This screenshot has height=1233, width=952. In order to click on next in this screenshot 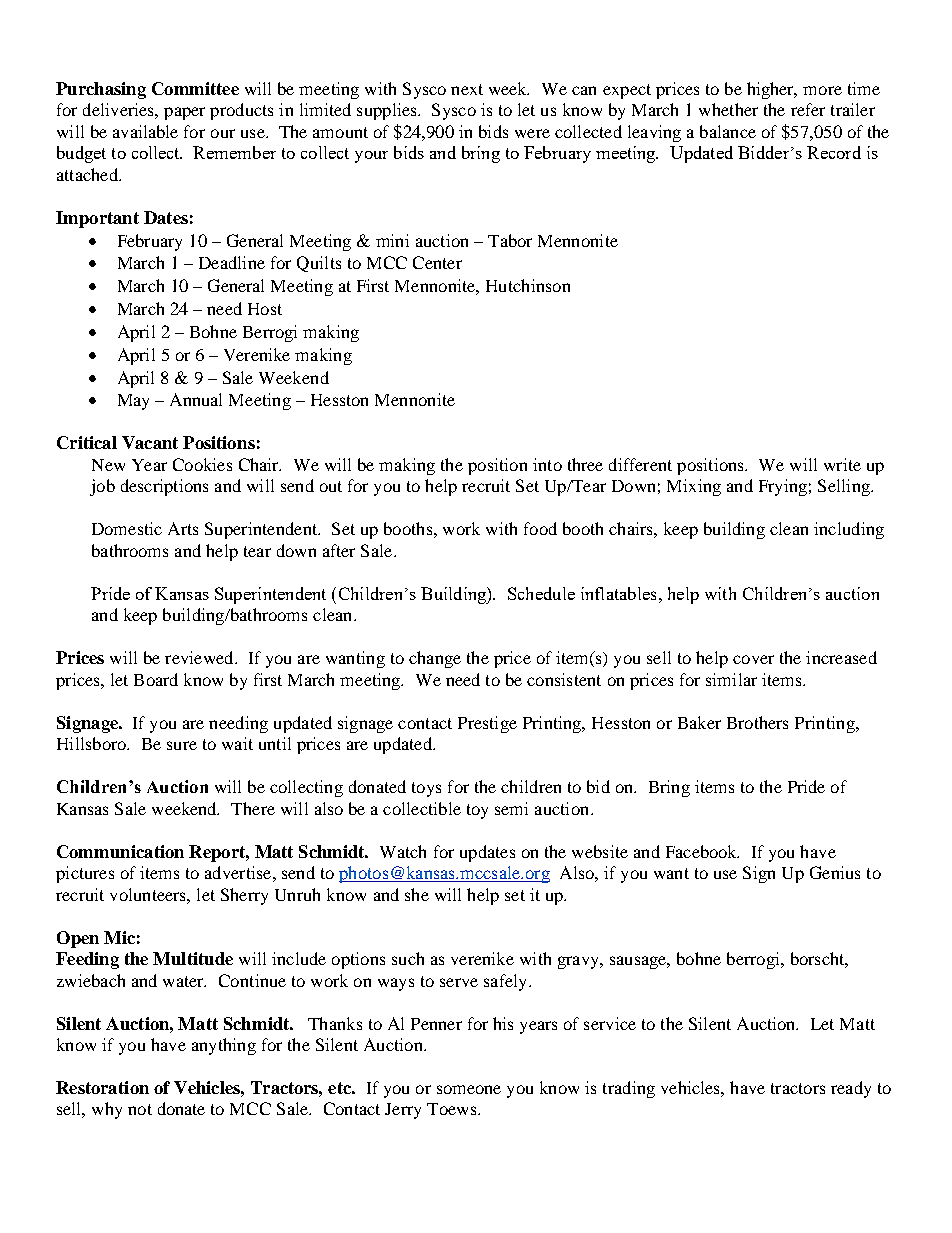, I will do `click(467, 89)`.
